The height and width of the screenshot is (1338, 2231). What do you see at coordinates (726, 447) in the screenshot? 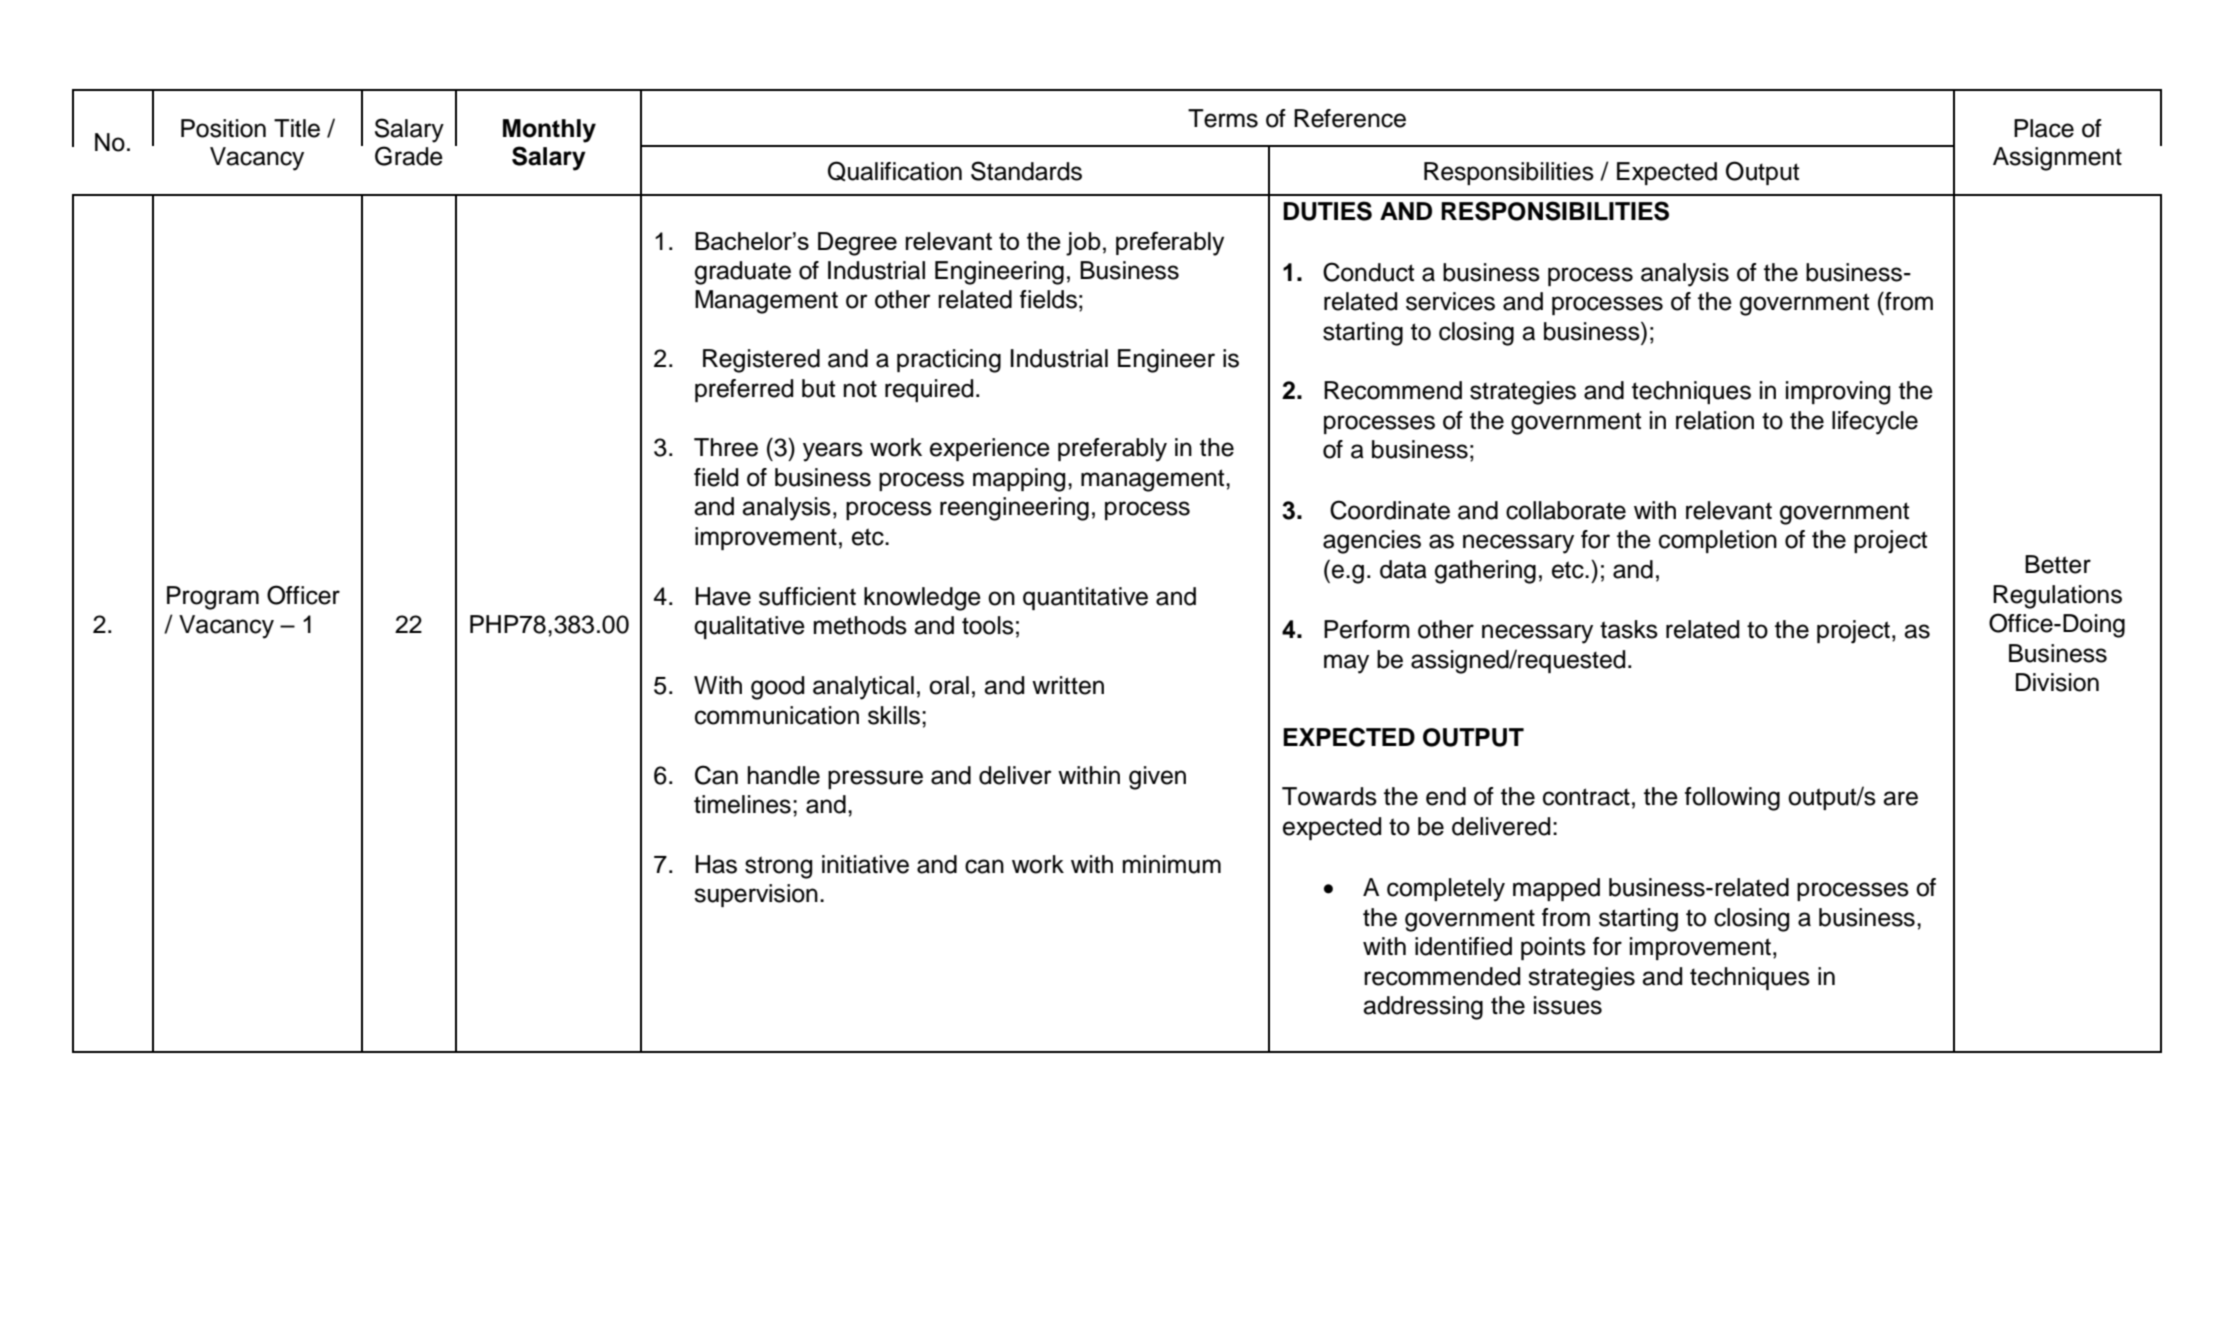
I see `Three` at bounding box center [726, 447].
